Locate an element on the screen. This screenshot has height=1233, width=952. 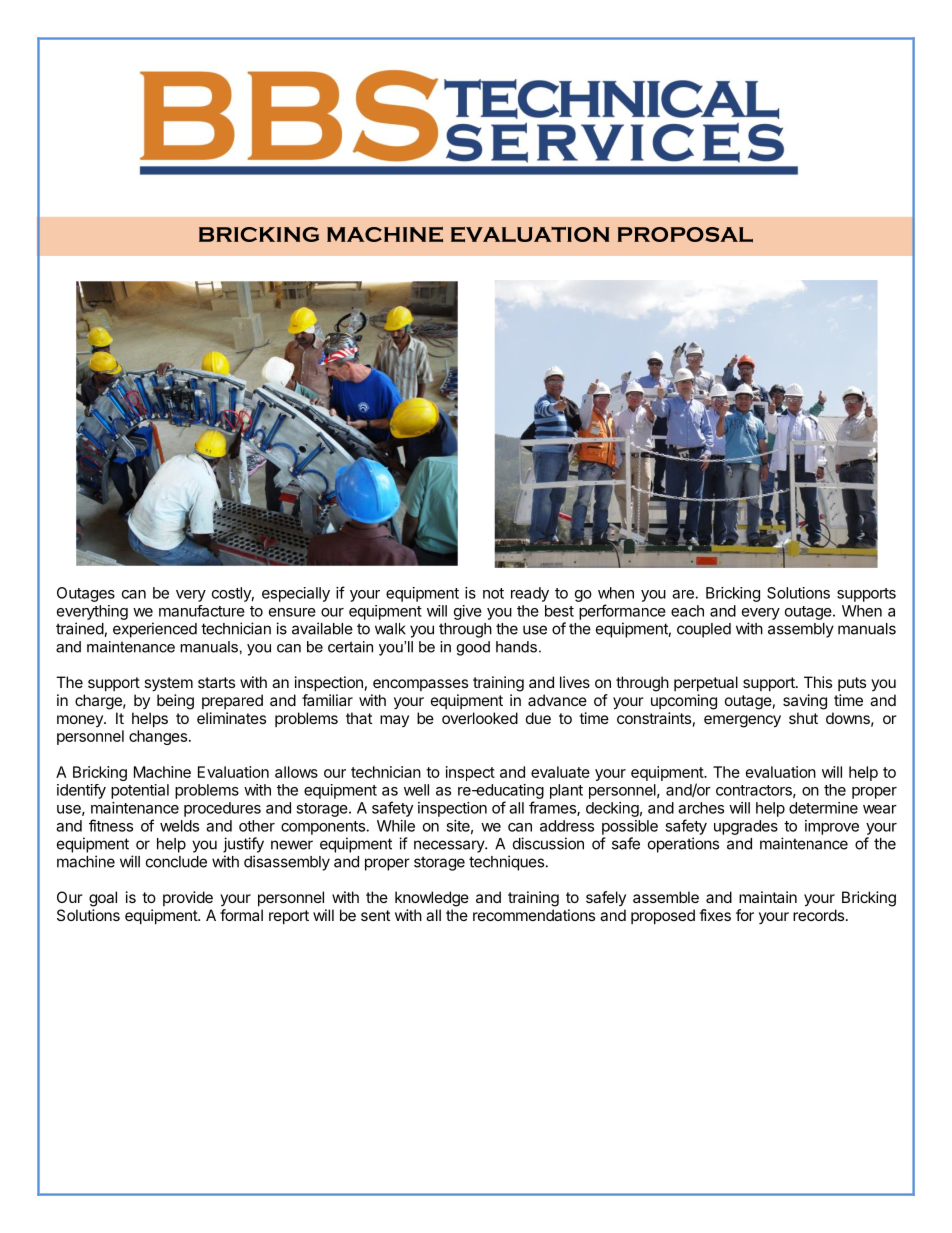
ready is located at coordinates (530, 594).
